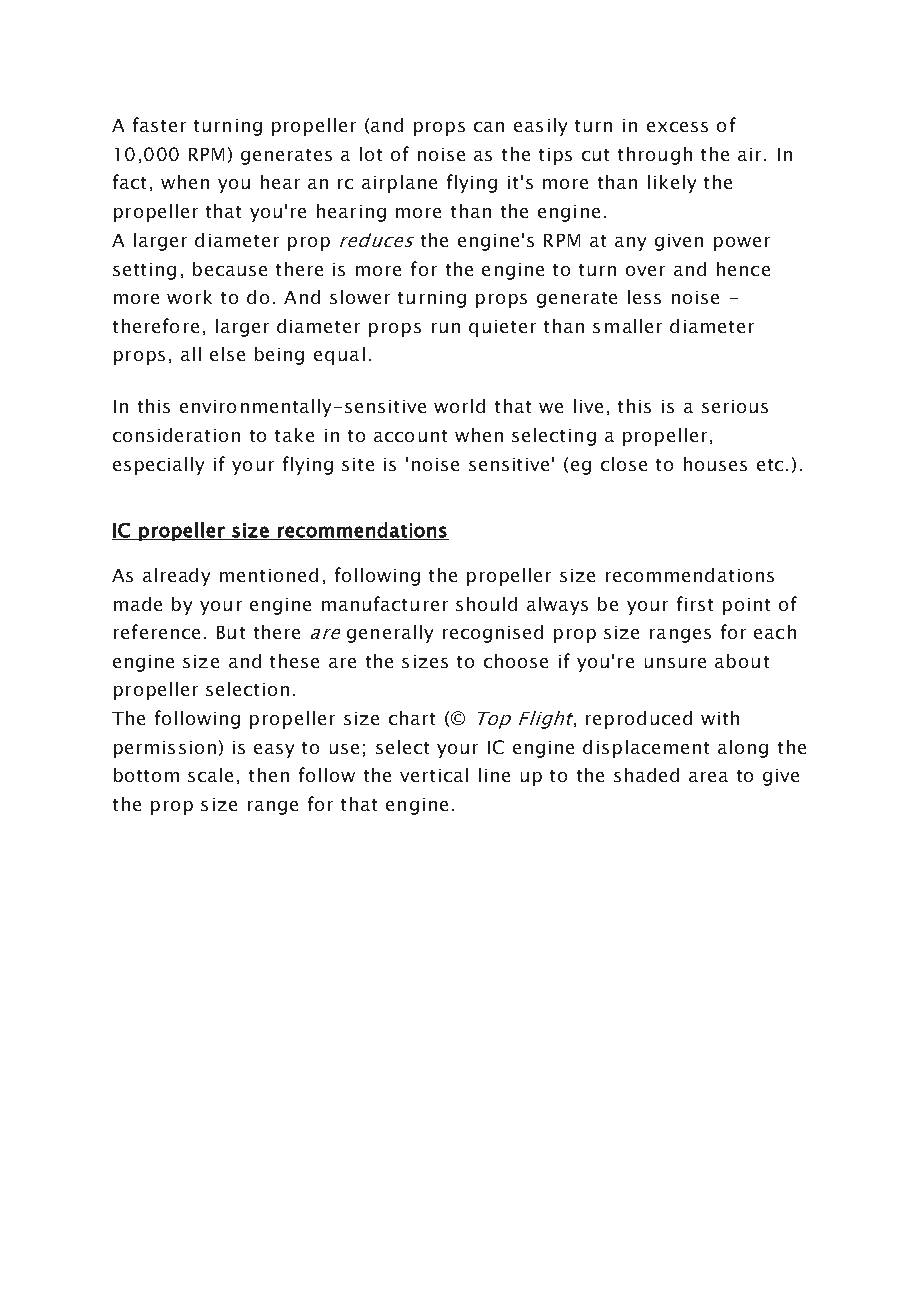 The image size is (924, 1308). I want to click on excess, so click(677, 127).
